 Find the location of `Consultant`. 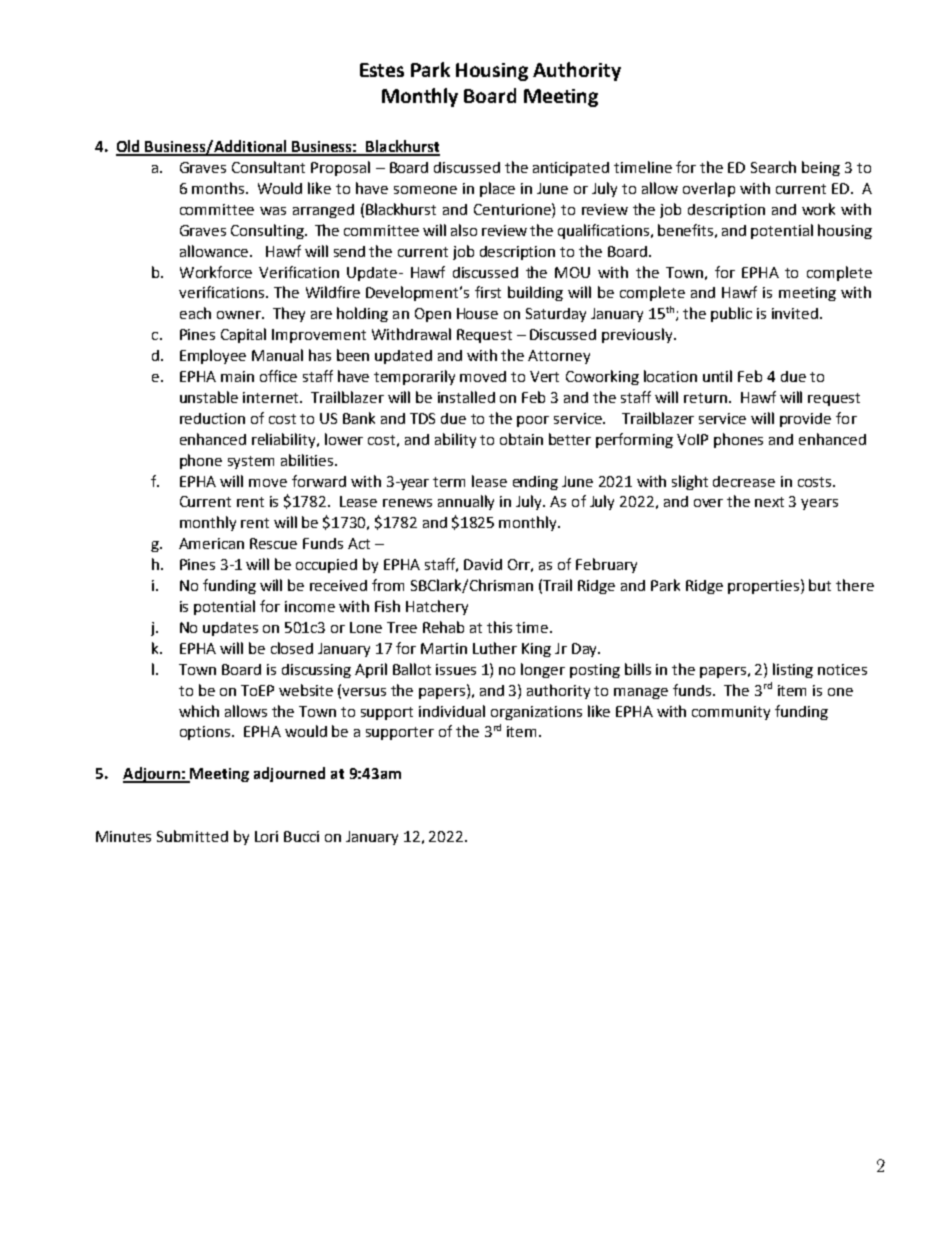

Consultant is located at coordinates (268, 167).
